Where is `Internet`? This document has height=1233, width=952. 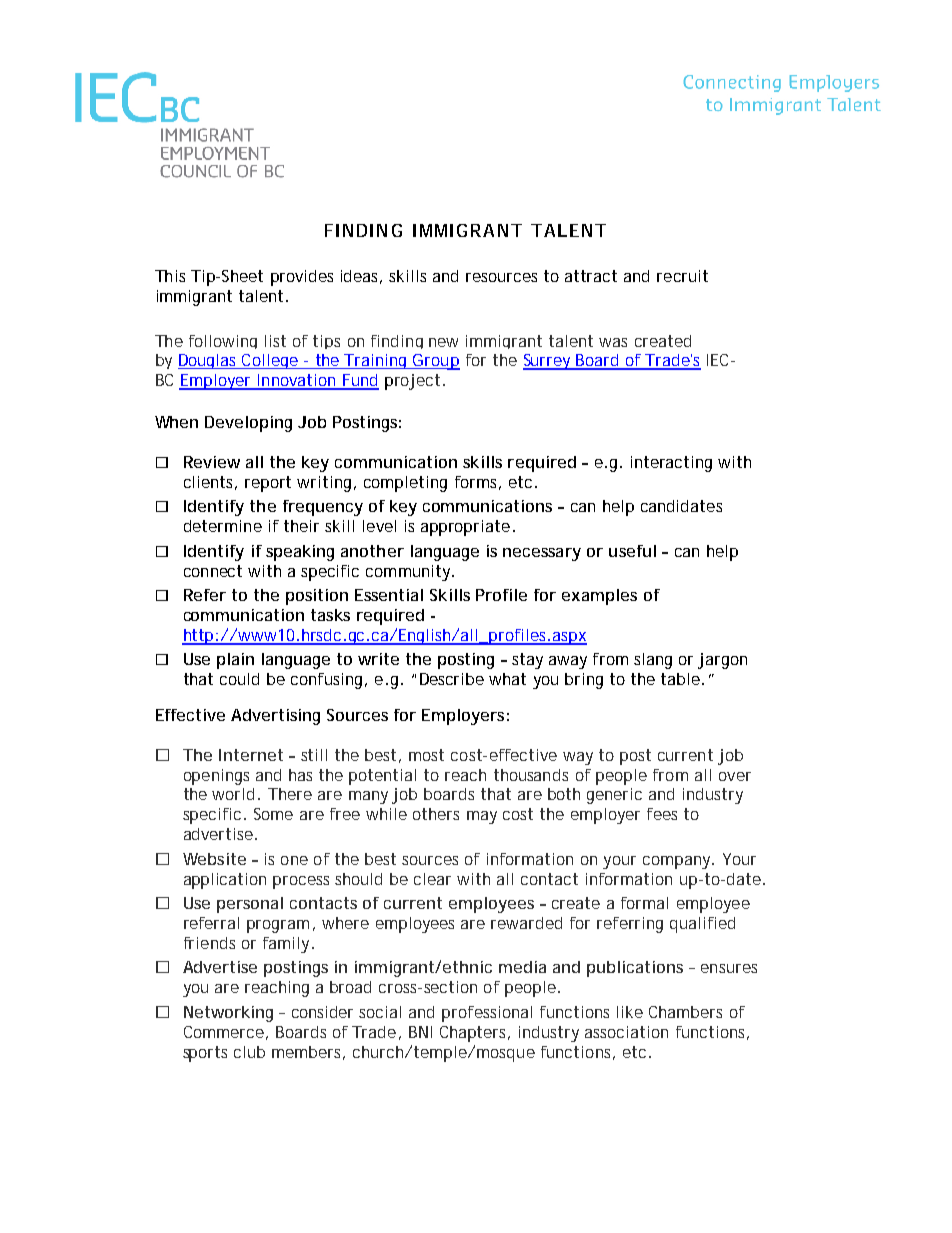 Internet is located at coordinates (251, 755).
